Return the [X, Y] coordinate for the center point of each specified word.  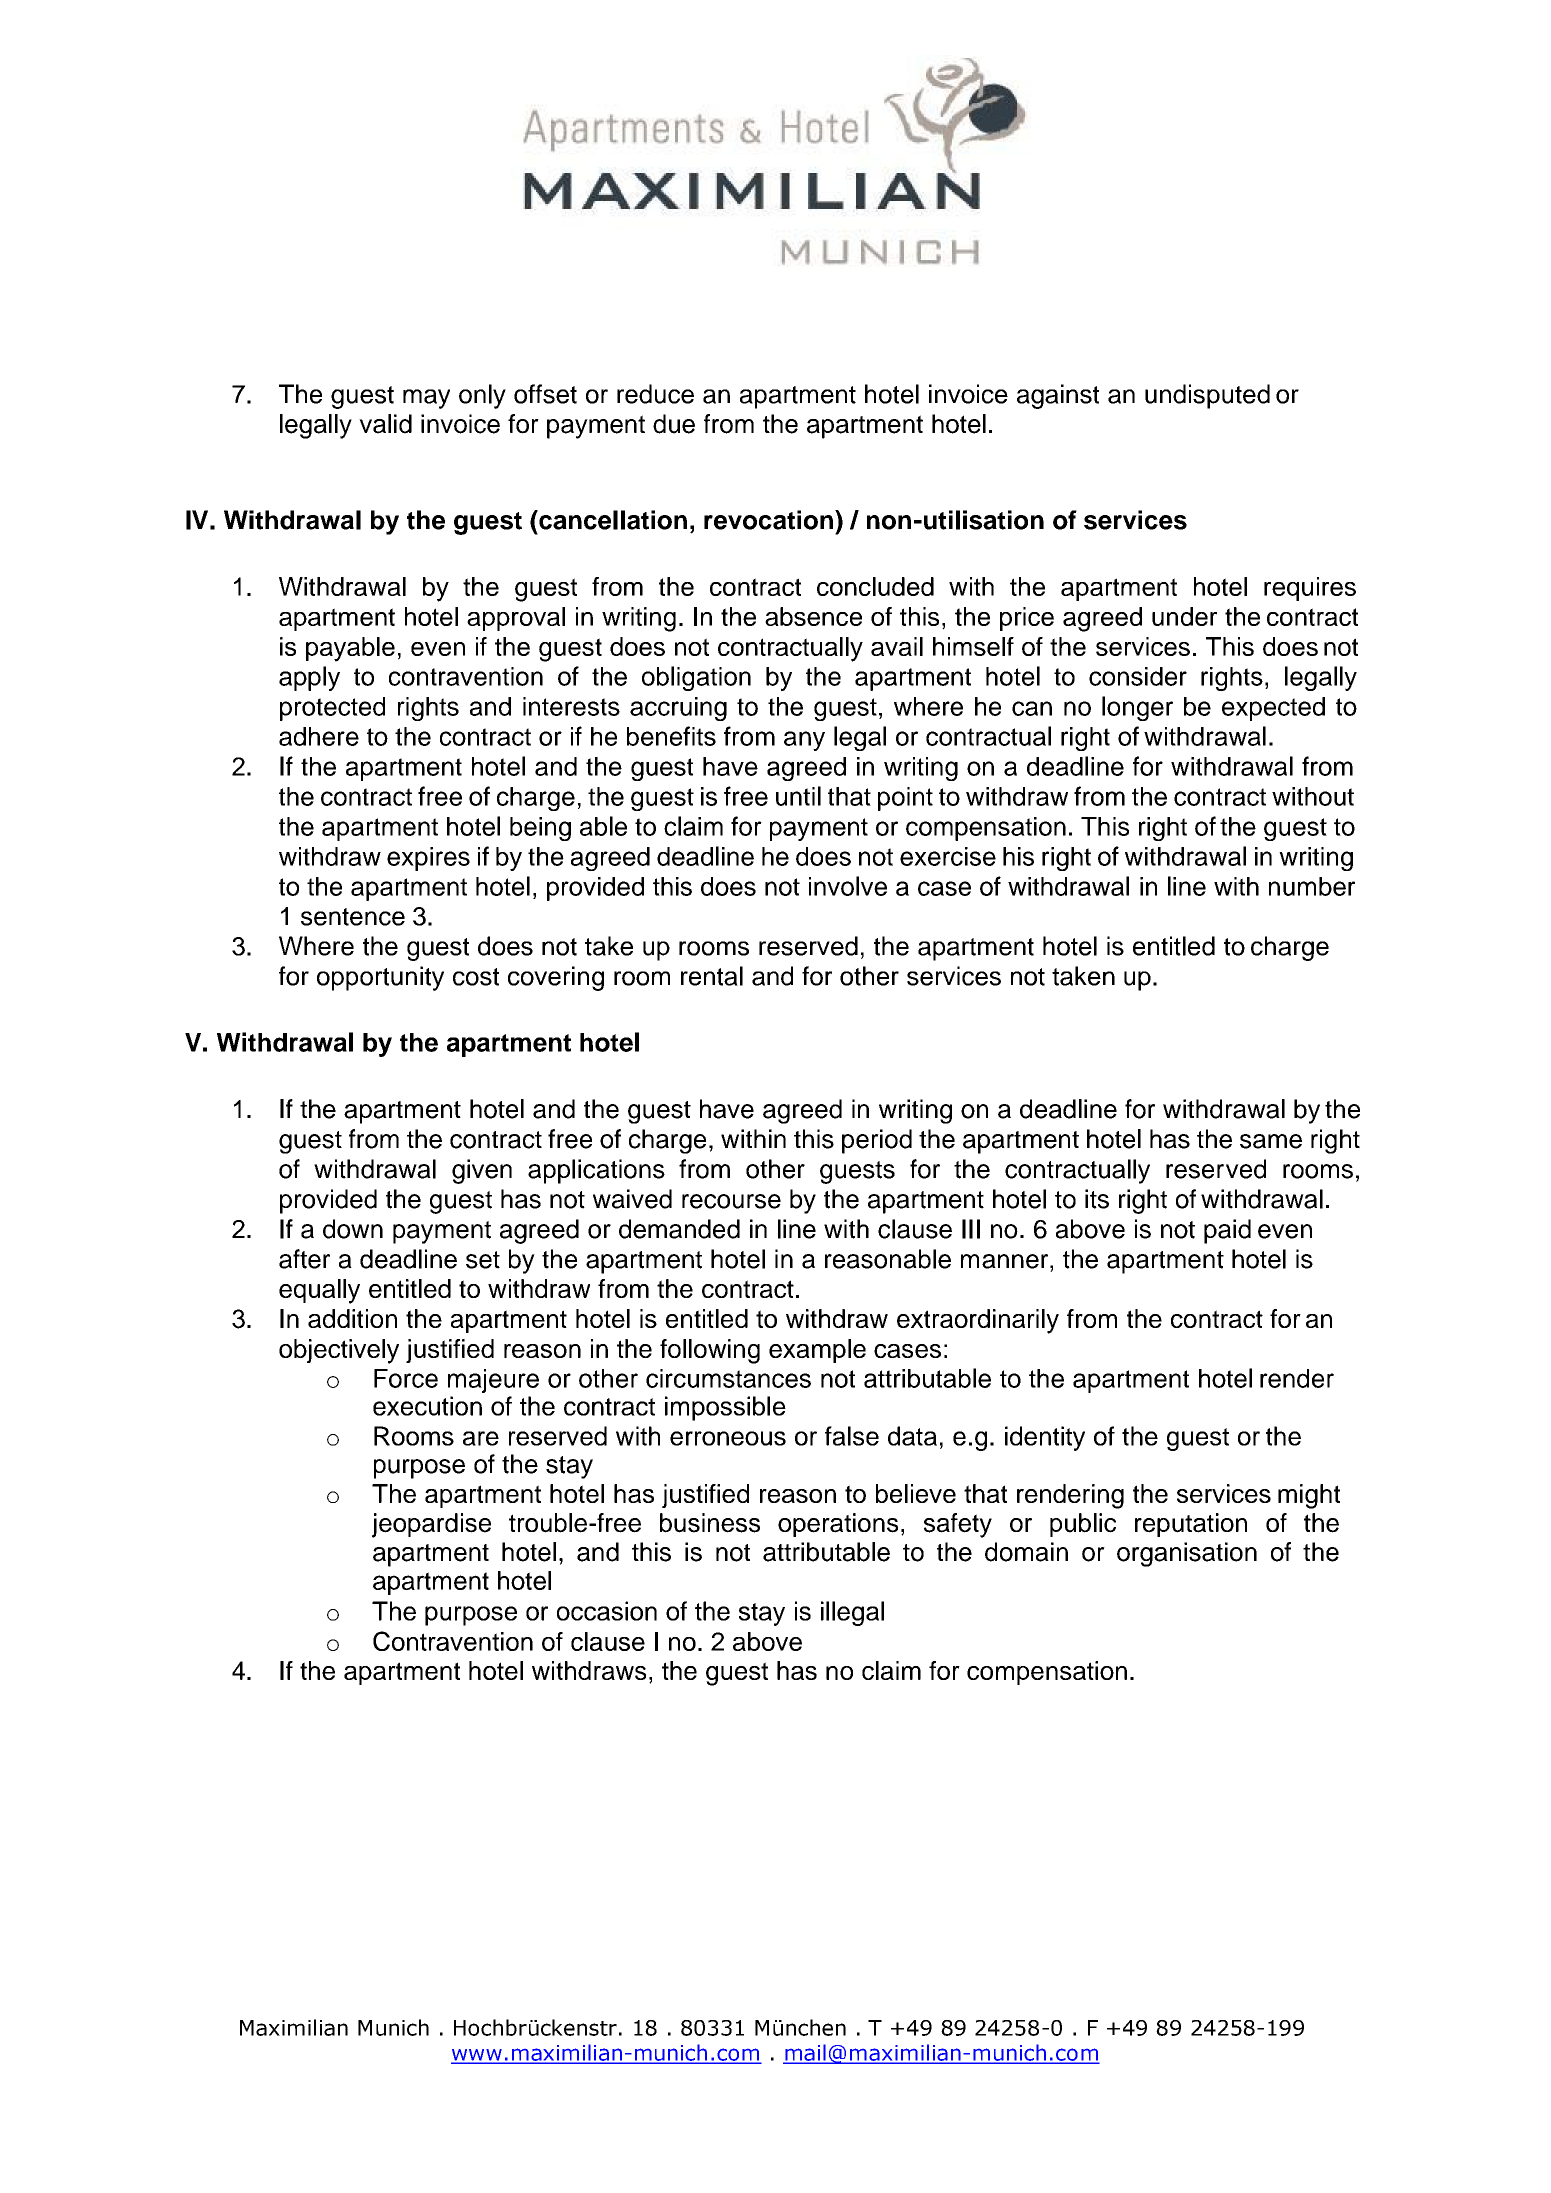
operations [838, 1525]
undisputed [1207, 396]
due [674, 424]
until [798, 796]
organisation [1187, 1554]
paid [1227, 1231]
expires [428, 859]
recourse [731, 1201]
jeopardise [431, 1525]
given [482, 1171]
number [1312, 886]
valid [385, 424]
